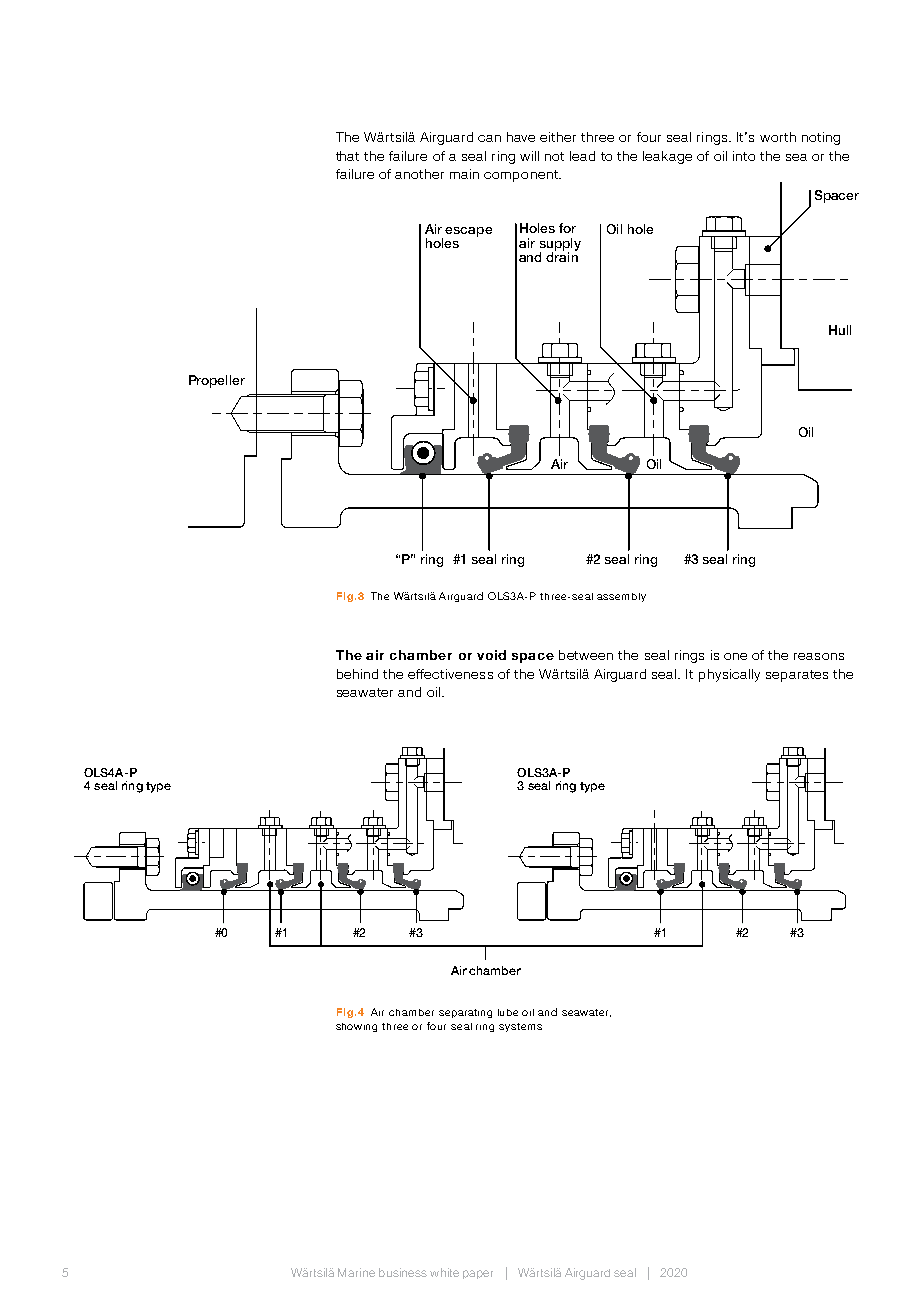 The height and width of the document is (1308, 924). I want to click on Hull, so click(840, 330).
